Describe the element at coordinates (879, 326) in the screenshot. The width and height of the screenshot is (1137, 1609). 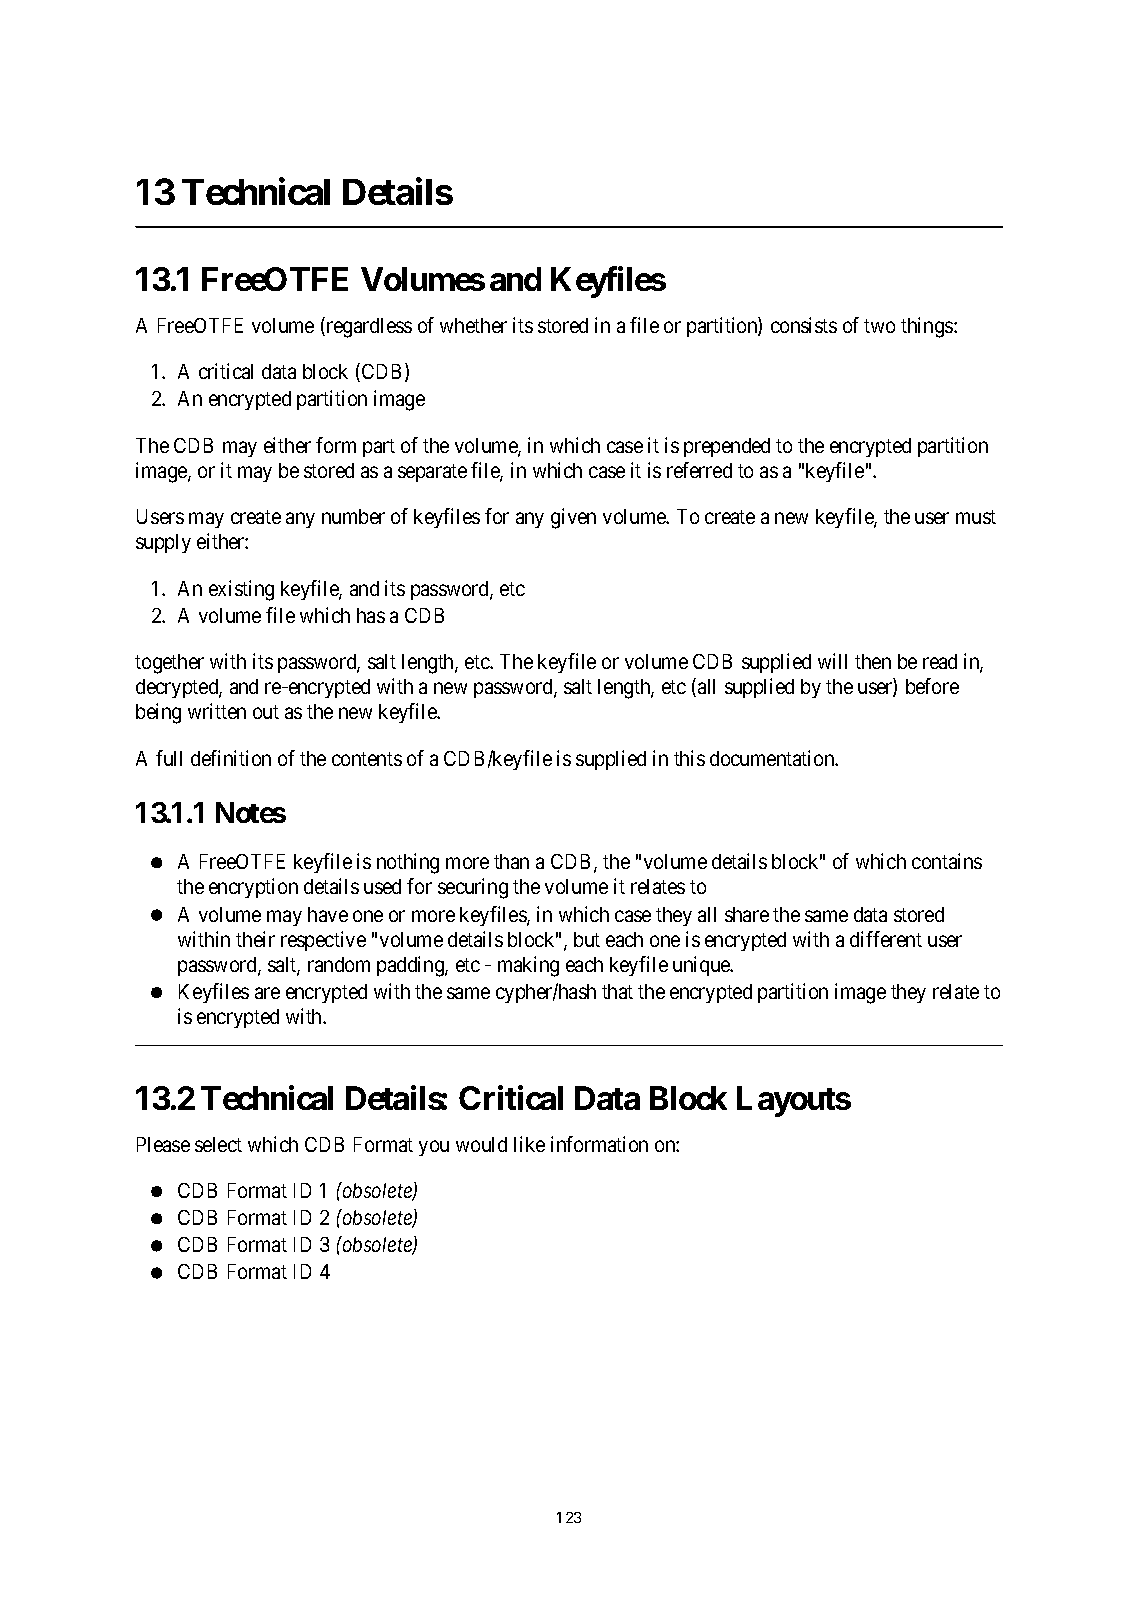
I see `two` at that location.
